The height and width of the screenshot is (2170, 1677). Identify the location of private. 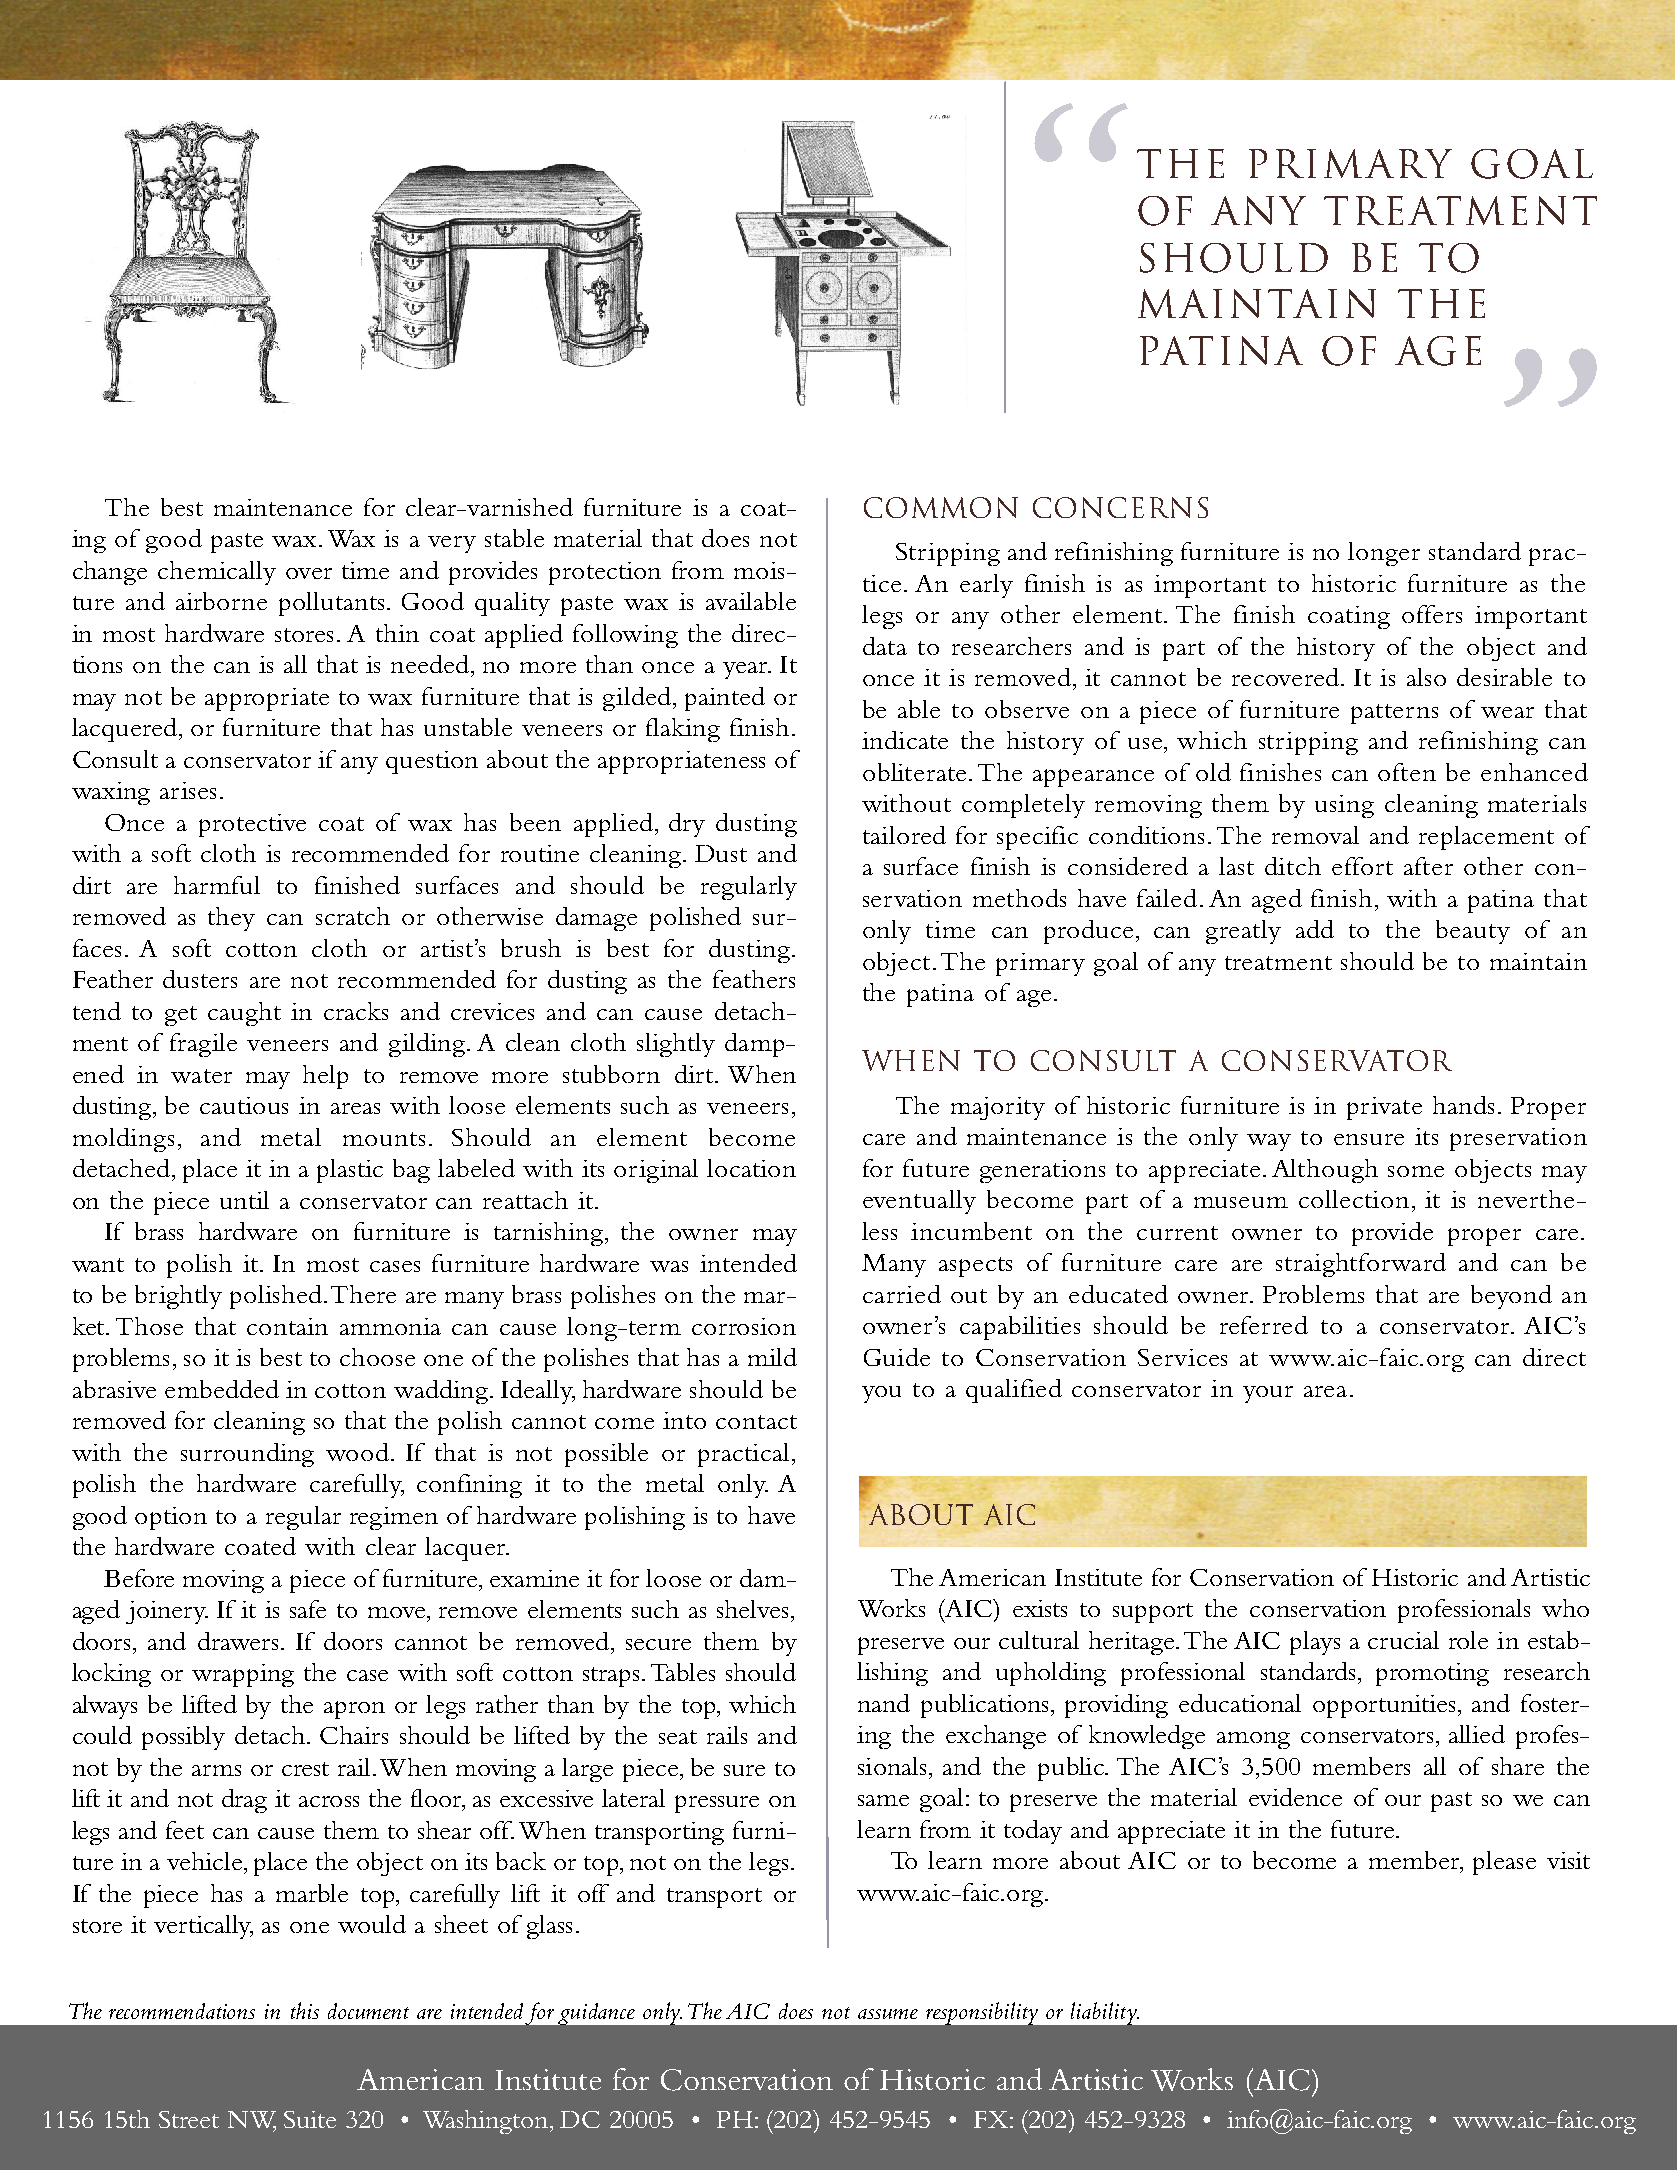
(1384, 1108).
